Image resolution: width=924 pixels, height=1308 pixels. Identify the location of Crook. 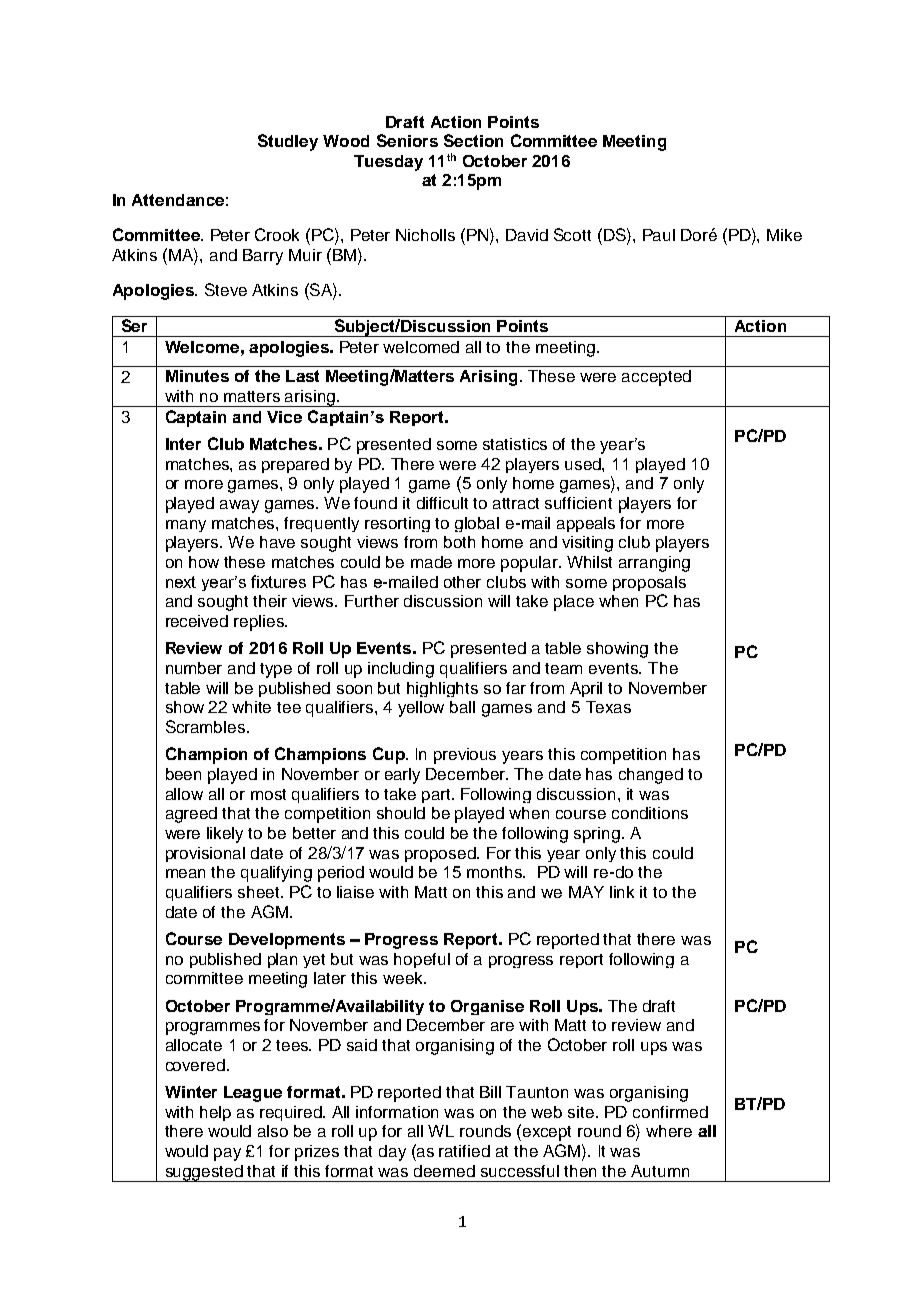
(277, 234).
